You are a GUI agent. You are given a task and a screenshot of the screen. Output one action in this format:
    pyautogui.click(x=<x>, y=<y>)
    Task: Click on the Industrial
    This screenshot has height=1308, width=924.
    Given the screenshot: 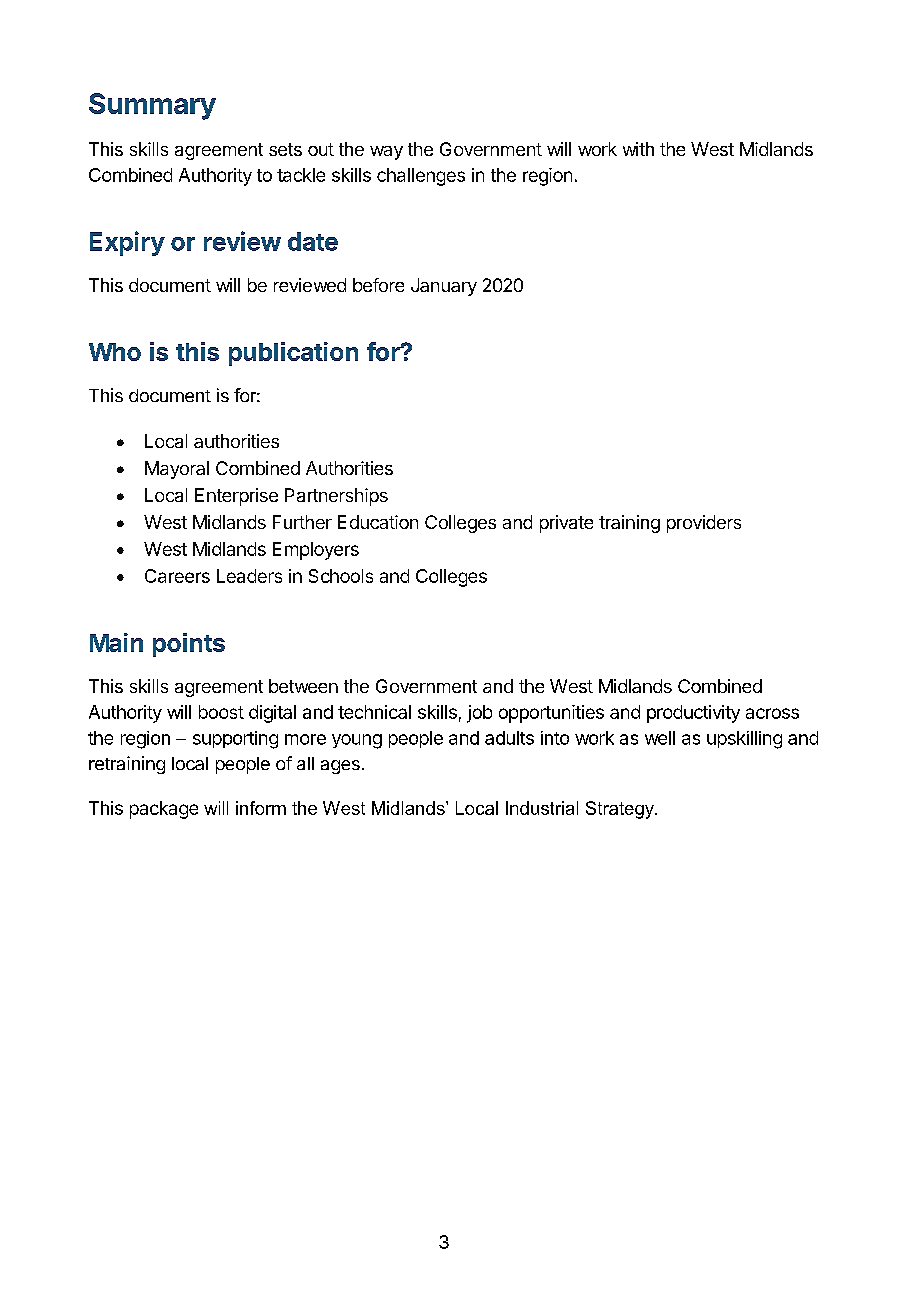 What is the action you would take?
    pyautogui.click(x=542, y=808)
